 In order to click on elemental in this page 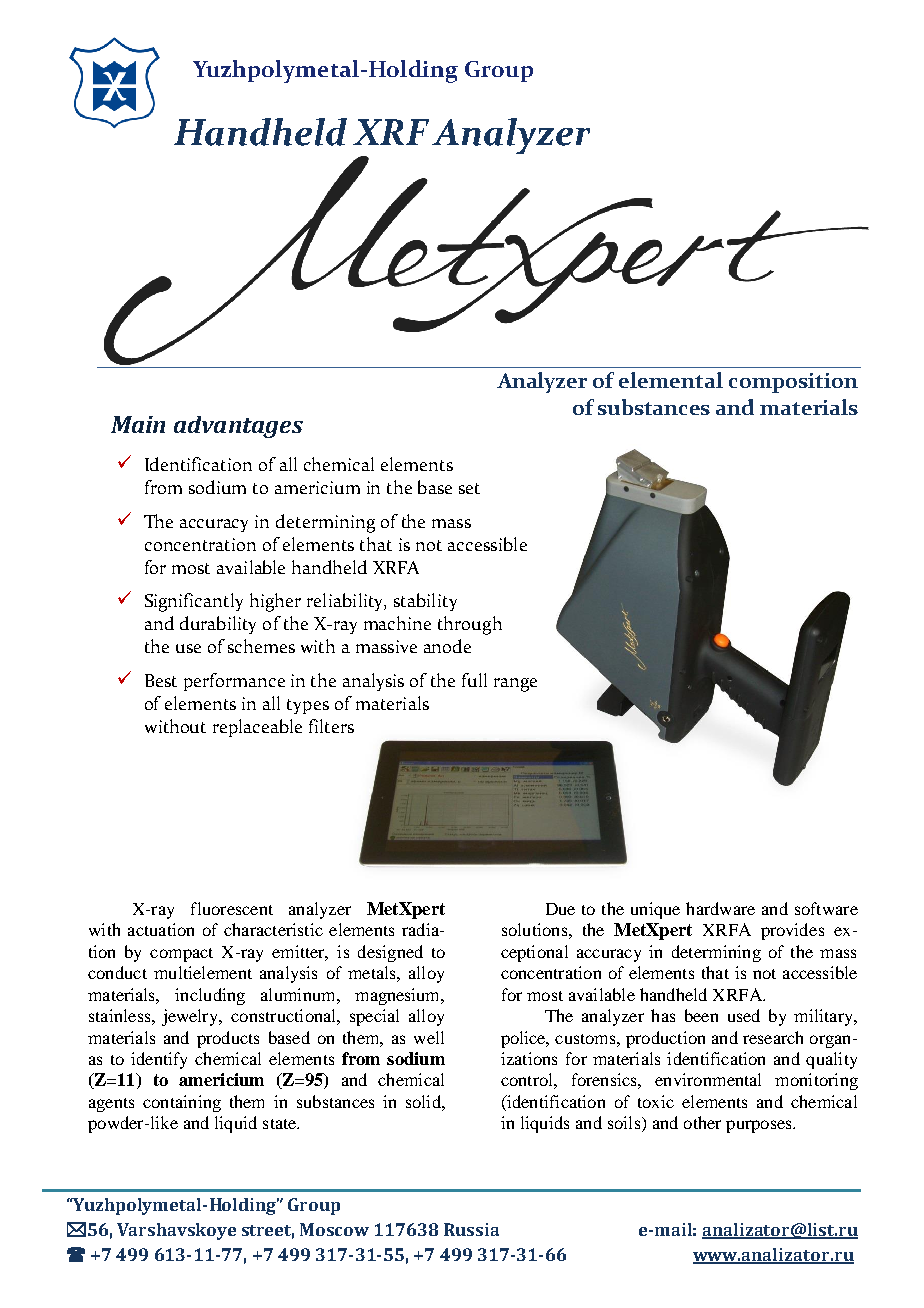, I will do `click(671, 380)`.
